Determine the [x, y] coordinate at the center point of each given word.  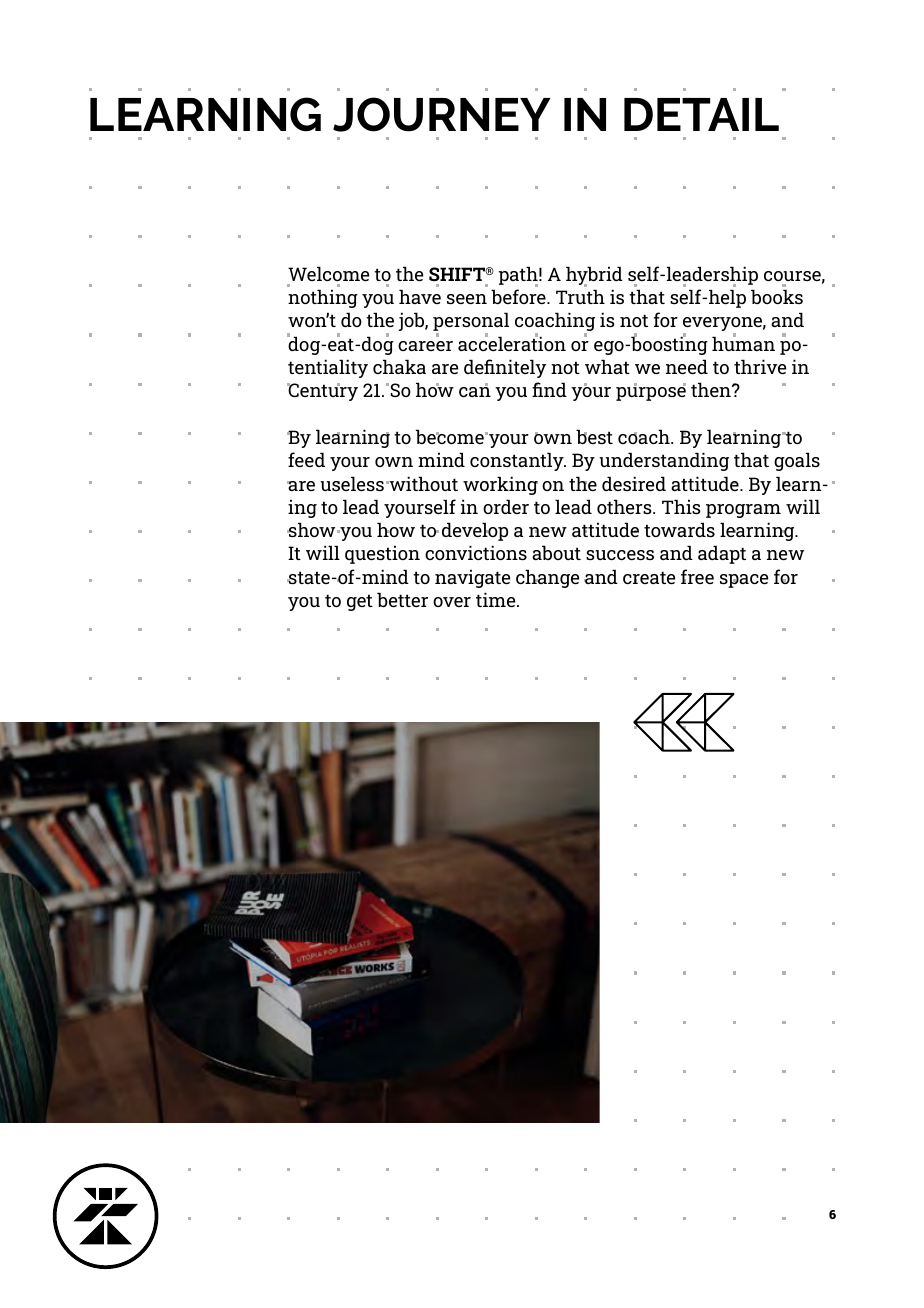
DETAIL [701, 114]
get [360, 602]
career [425, 346]
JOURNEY [442, 114]
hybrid [594, 276]
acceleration [512, 343]
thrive [760, 366]
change [547, 578]
